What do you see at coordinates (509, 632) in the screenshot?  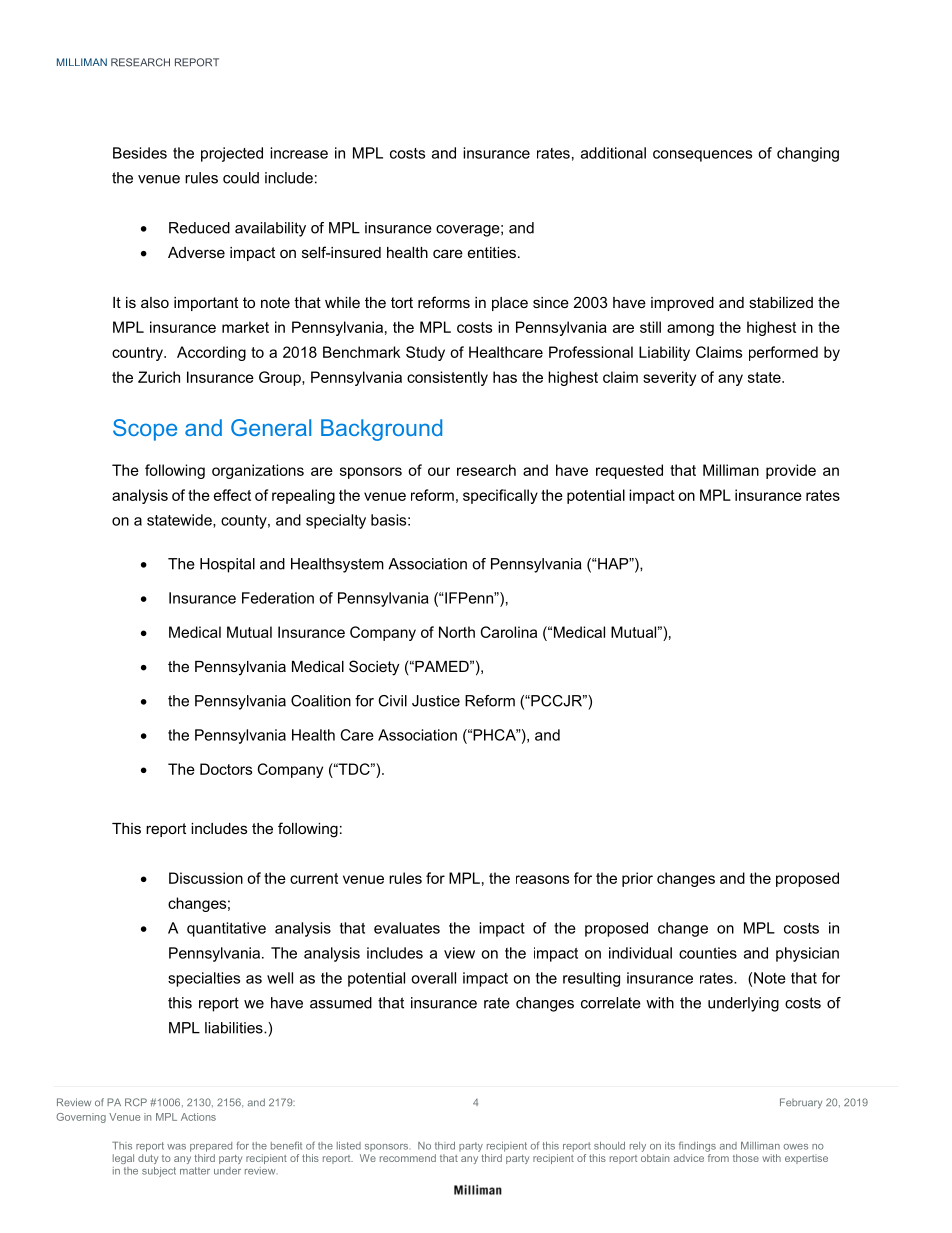 I see `Carolina` at bounding box center [509, 632].
